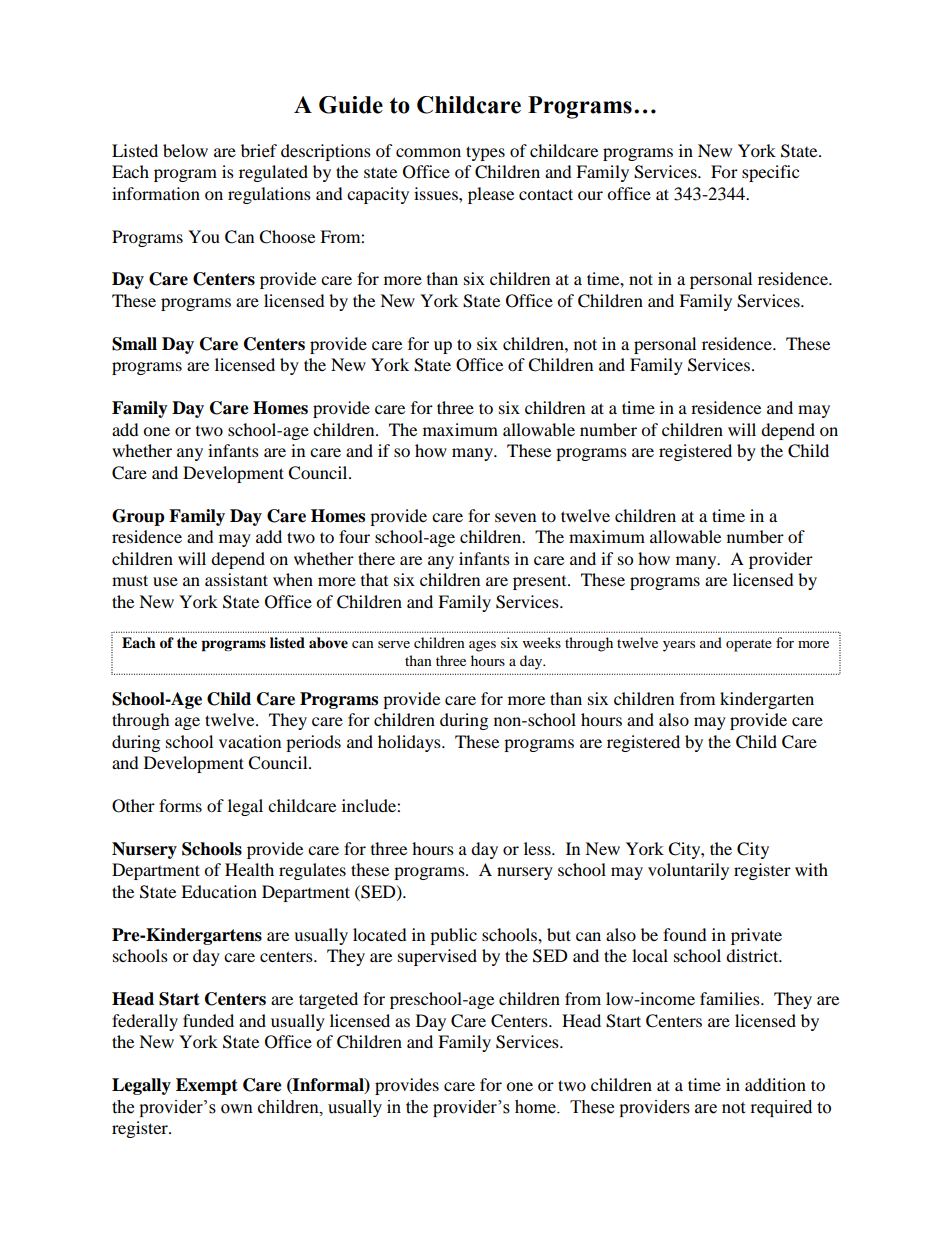 This screenshot has width=952, height=1233. I want to click on Exempt, so click(207, 1086).
